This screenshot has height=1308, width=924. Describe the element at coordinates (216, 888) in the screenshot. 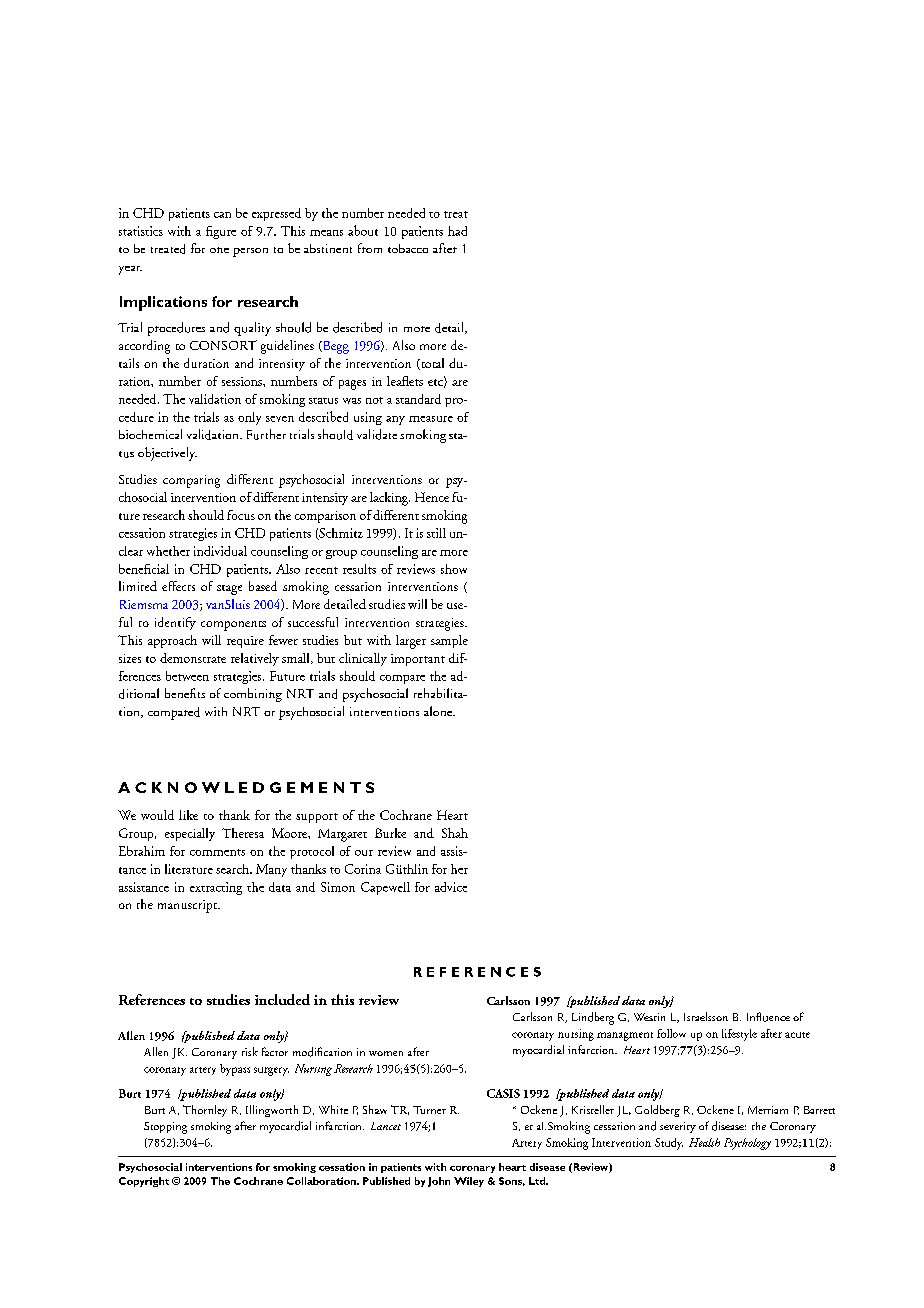

I see `extracting` at that location.
